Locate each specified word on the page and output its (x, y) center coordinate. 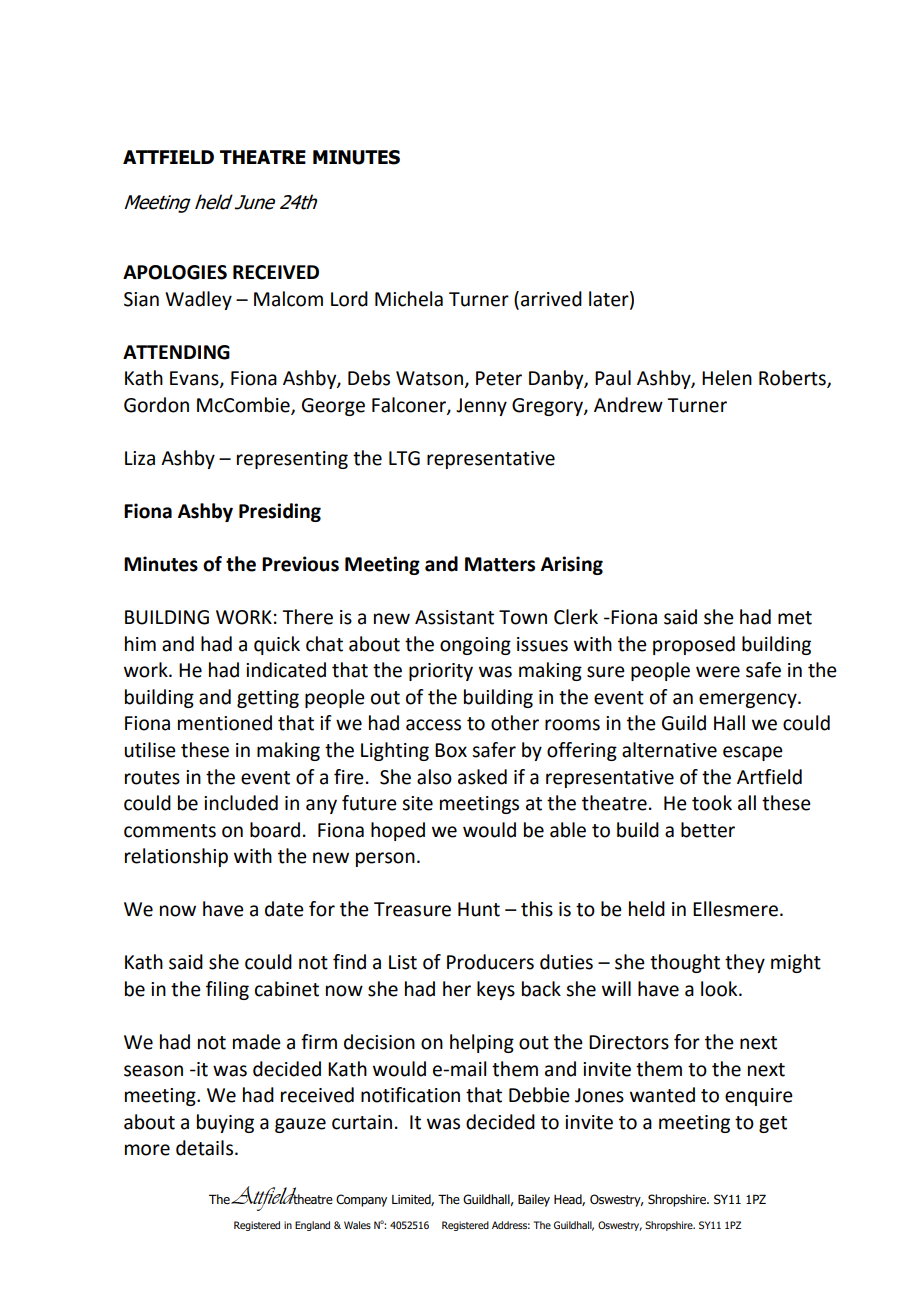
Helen (727, 378)
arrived (551, 299)
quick (277, 645)
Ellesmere (735, 909)
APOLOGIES (175, 272)
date (284, 909)
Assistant (454, 617)
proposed (694, 645)
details (204, 1148)
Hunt (479, 909)
